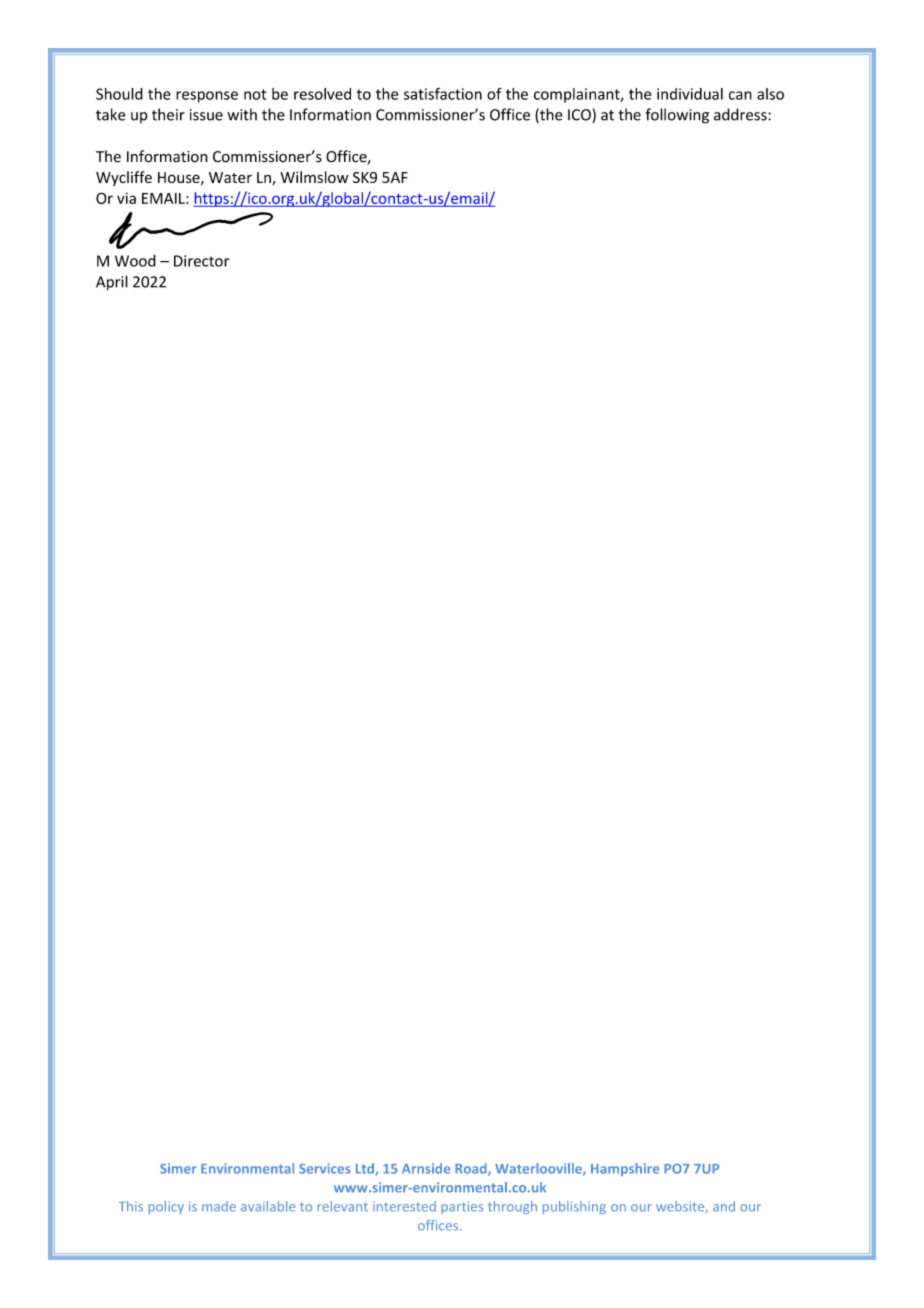  I want to click on satisfaction, so click(443, 93).
